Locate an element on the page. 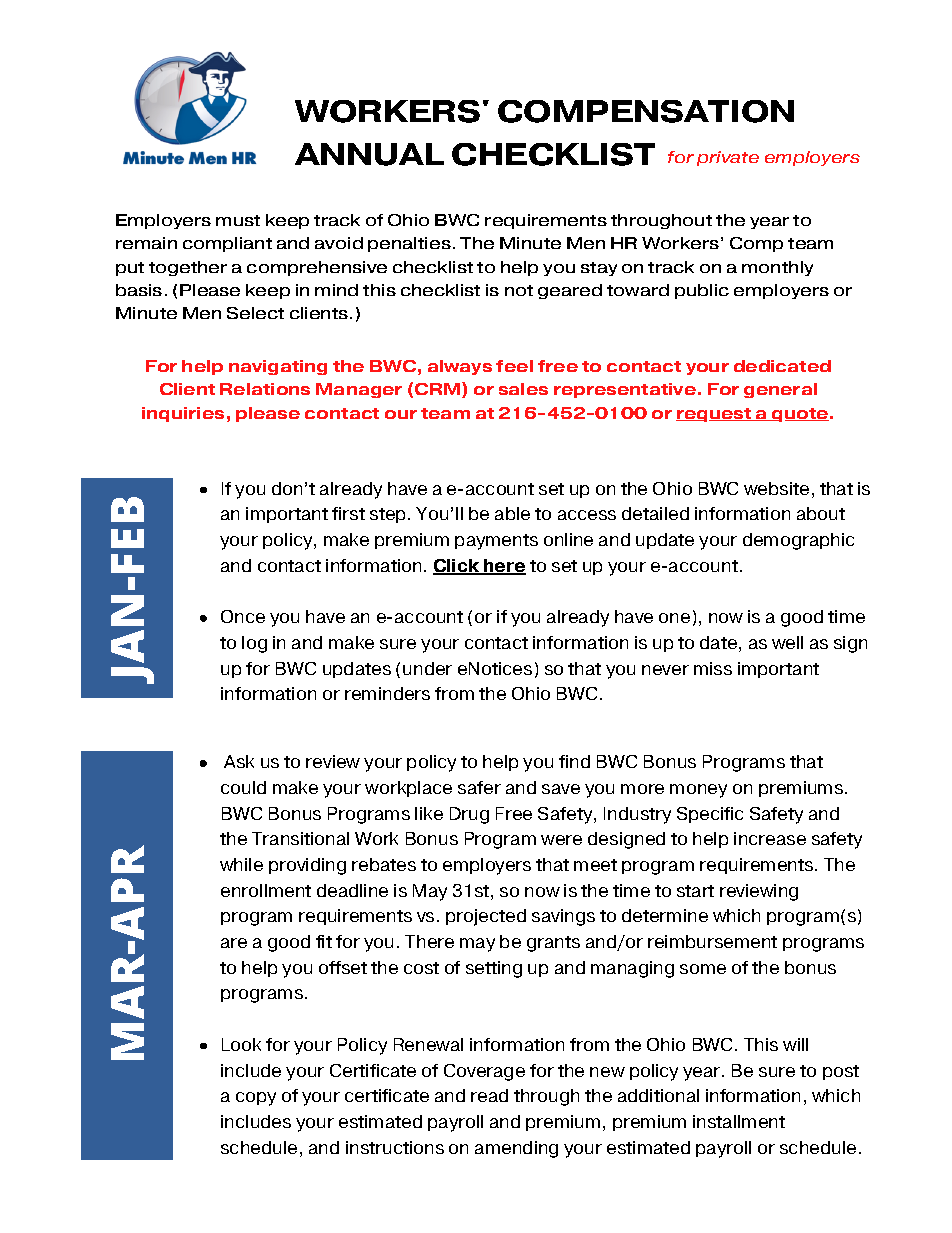 Image resolution: width=952 pixels, height=1233 pixels. private is located at coordinates (728, 158).
